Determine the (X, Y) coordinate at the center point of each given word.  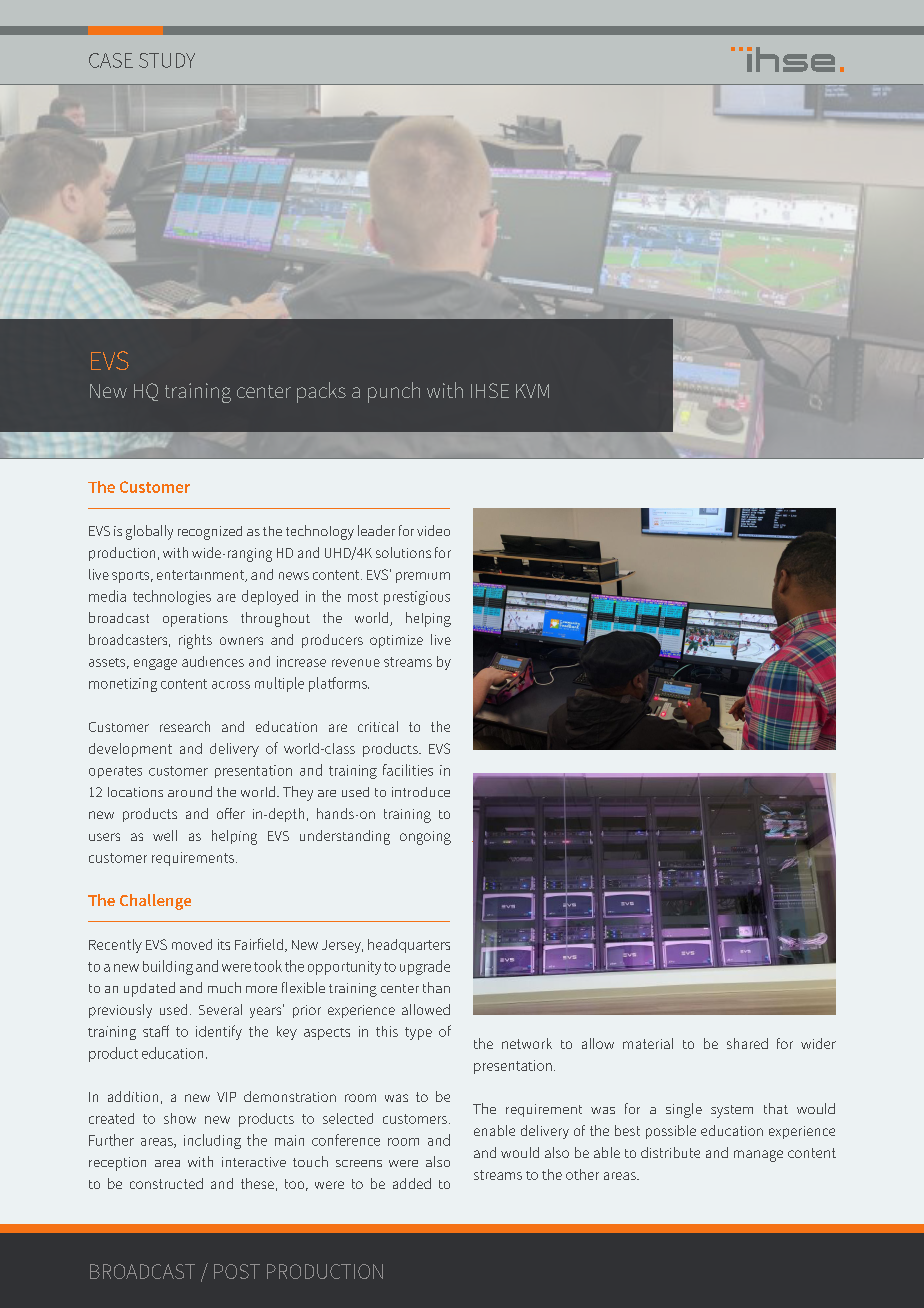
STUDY (167, 60)
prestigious (417, 598)
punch (394, 392)
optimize (396, 641)
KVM (532, 391)
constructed (166, 1183)
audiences (213, 661)
